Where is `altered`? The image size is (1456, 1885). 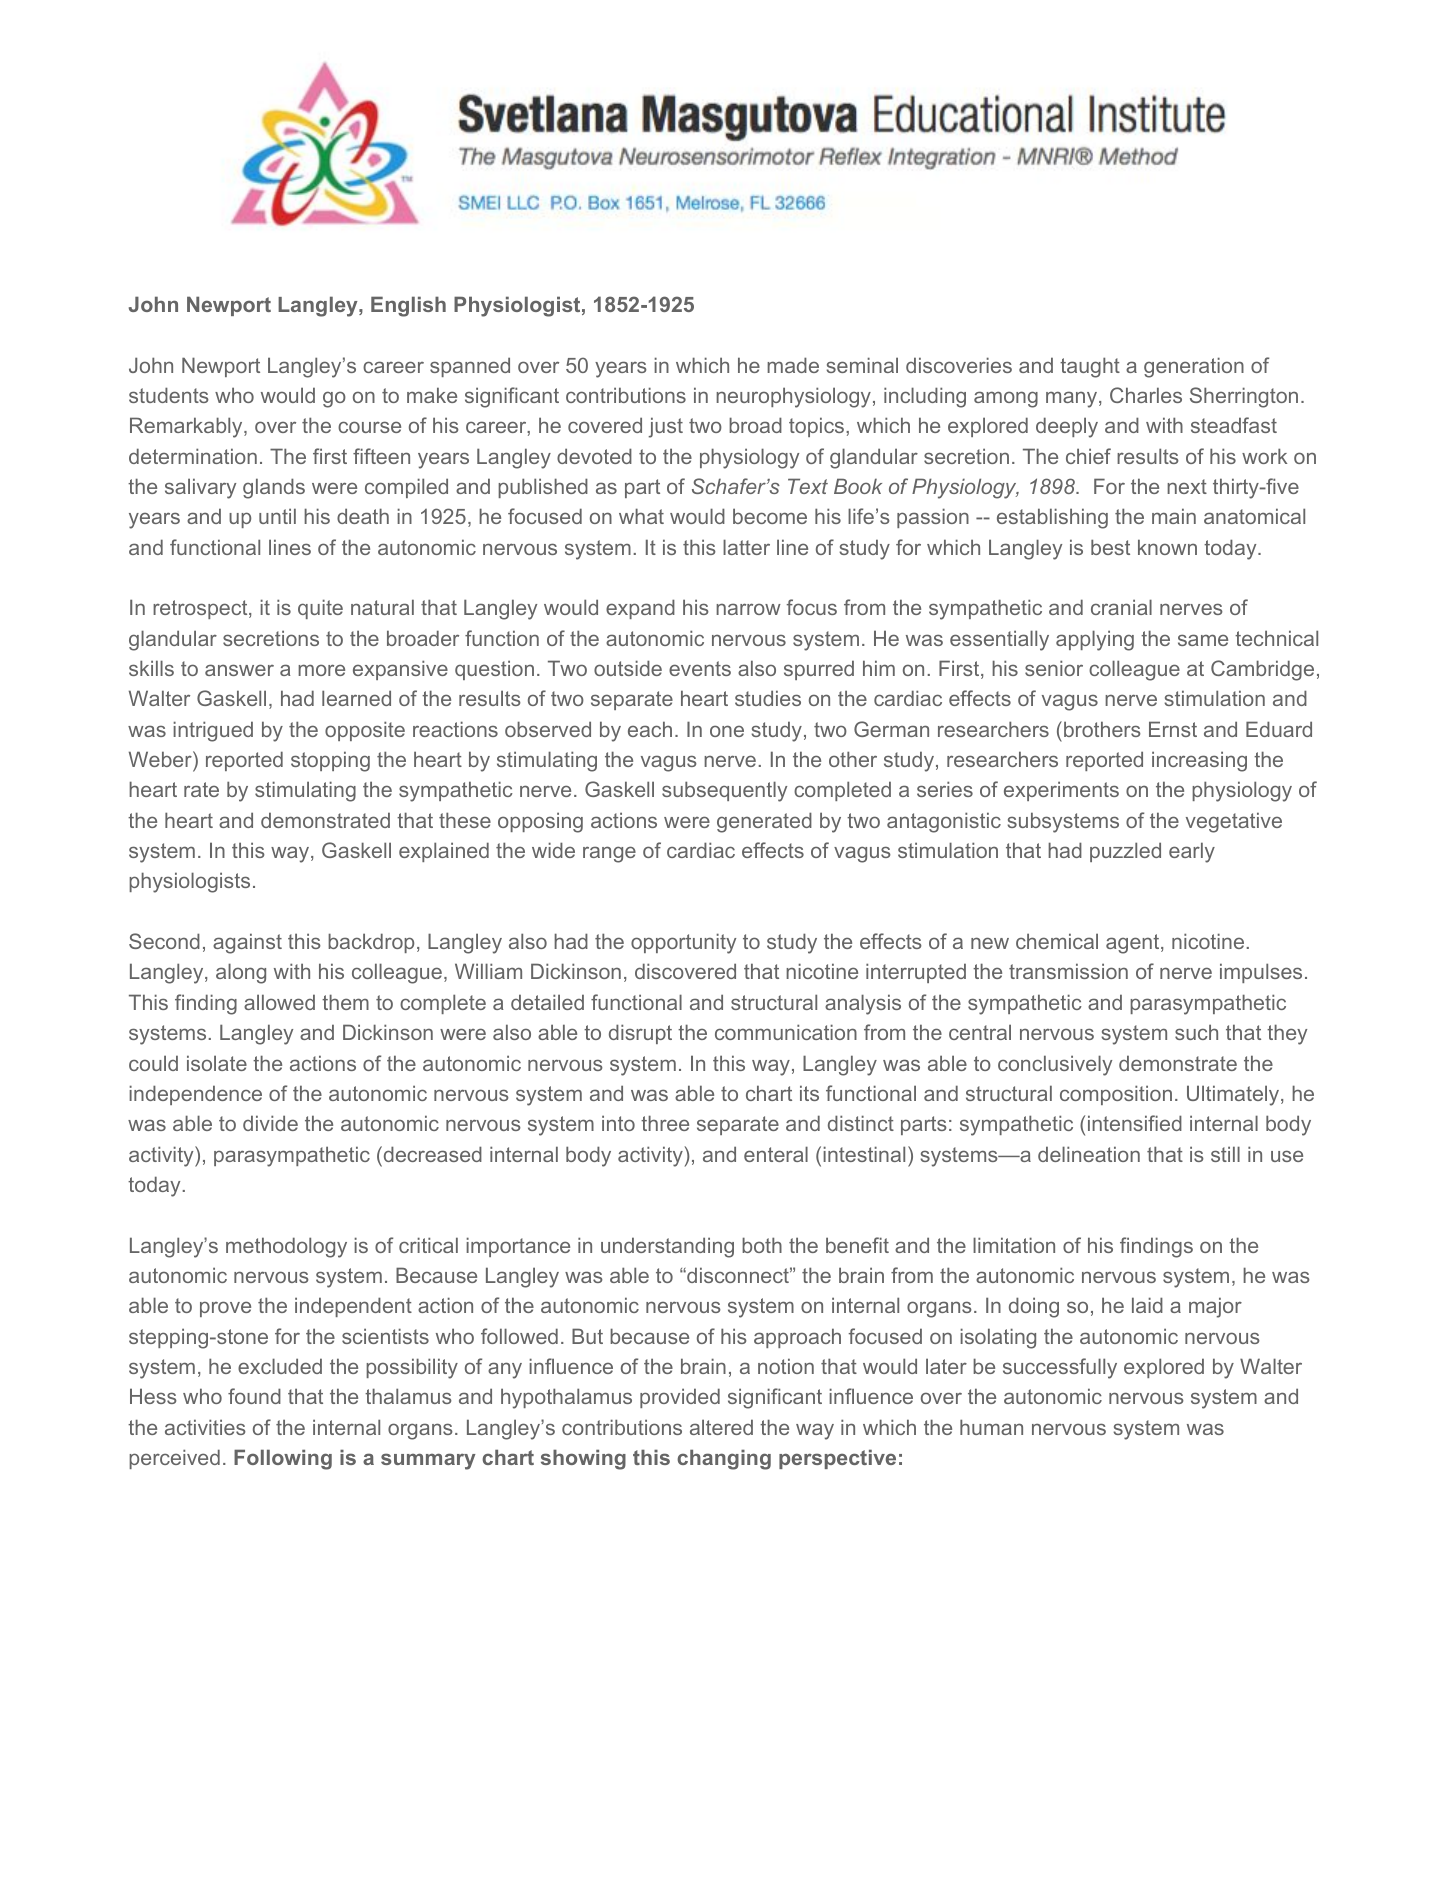 altered is located at coordinates (721, 1427).
